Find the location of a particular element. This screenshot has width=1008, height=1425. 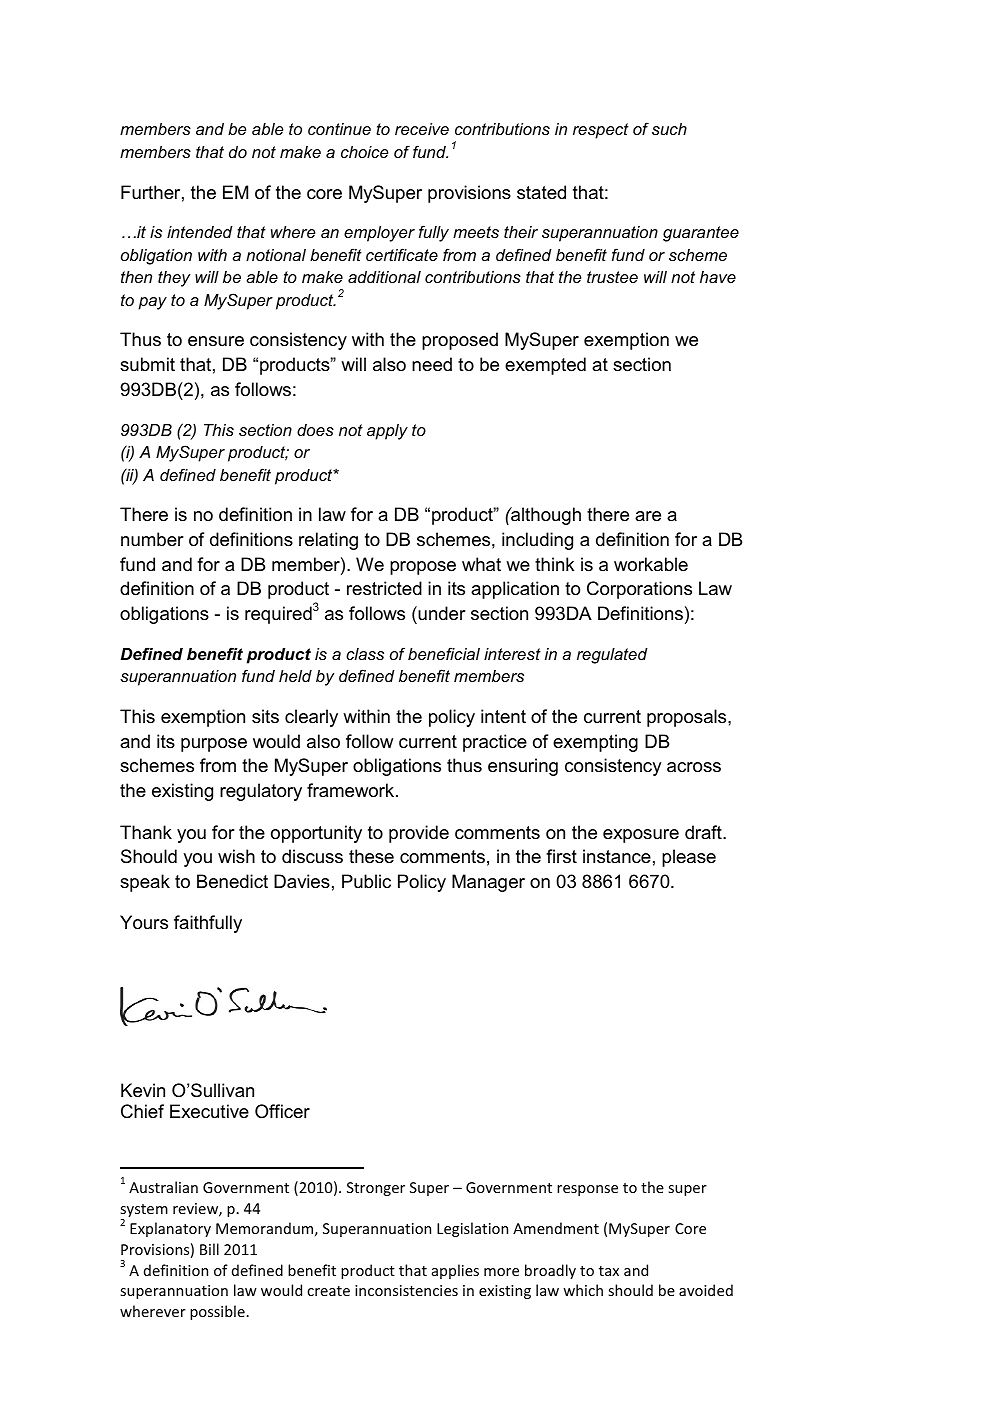

purpose is located at coordinates (214, 745).
